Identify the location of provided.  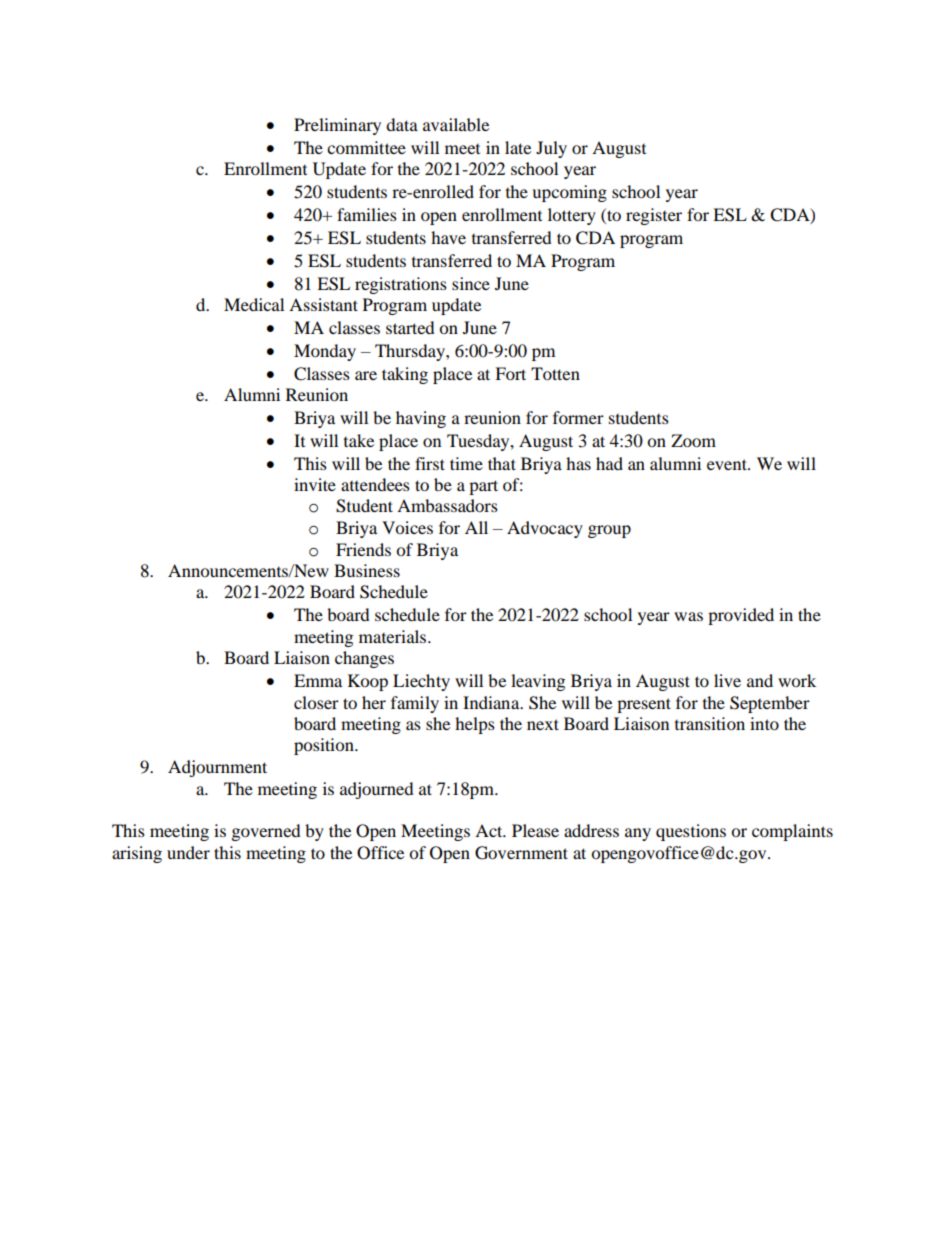
(741, 616).
